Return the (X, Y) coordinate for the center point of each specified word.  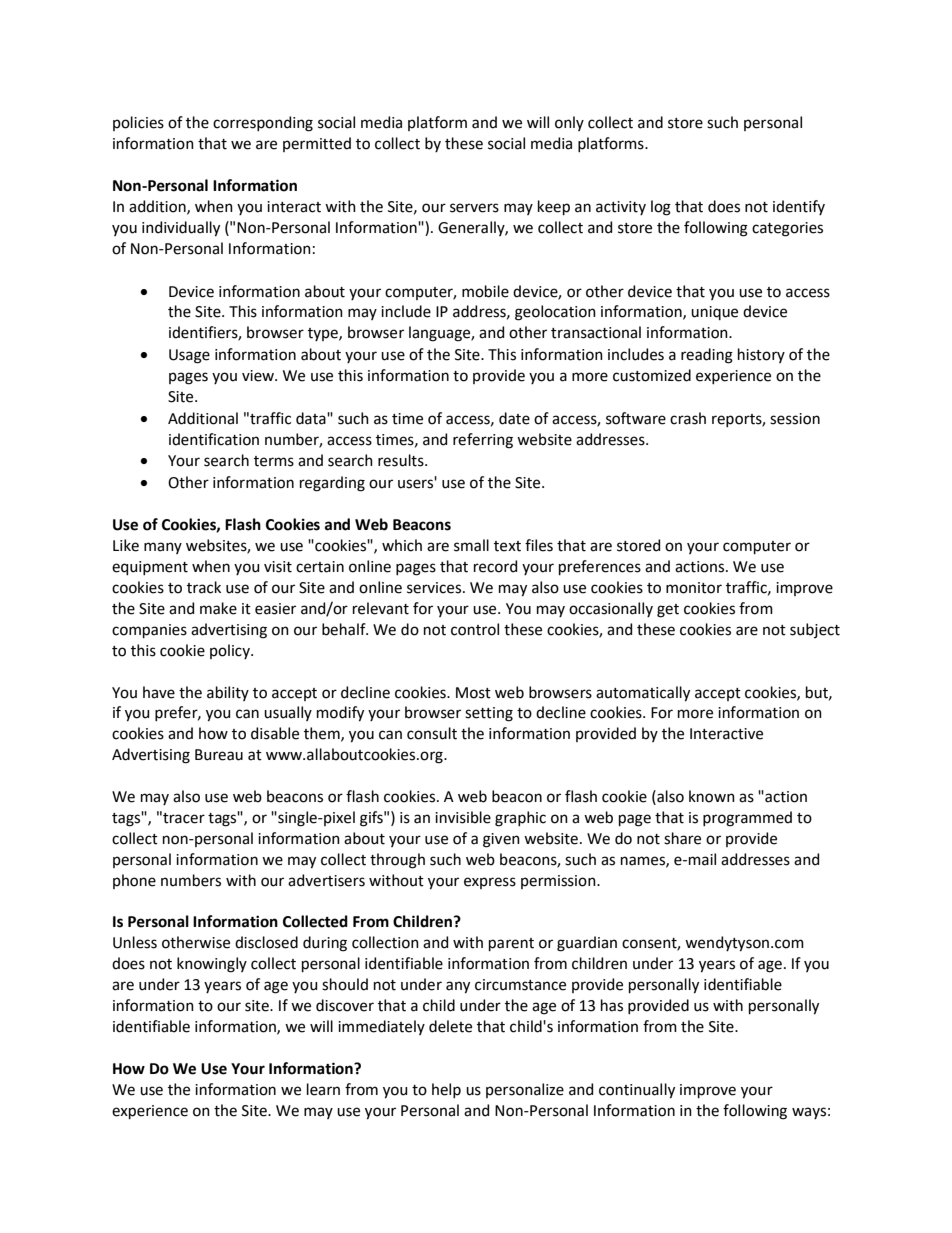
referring (483, 441)
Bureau (219, 755)
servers (474, 208)
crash (688, 418)
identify (799, 207)
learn (323, 1089)
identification (214, 439)
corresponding (263, 124)
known (712, 796)
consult (432, 733)
